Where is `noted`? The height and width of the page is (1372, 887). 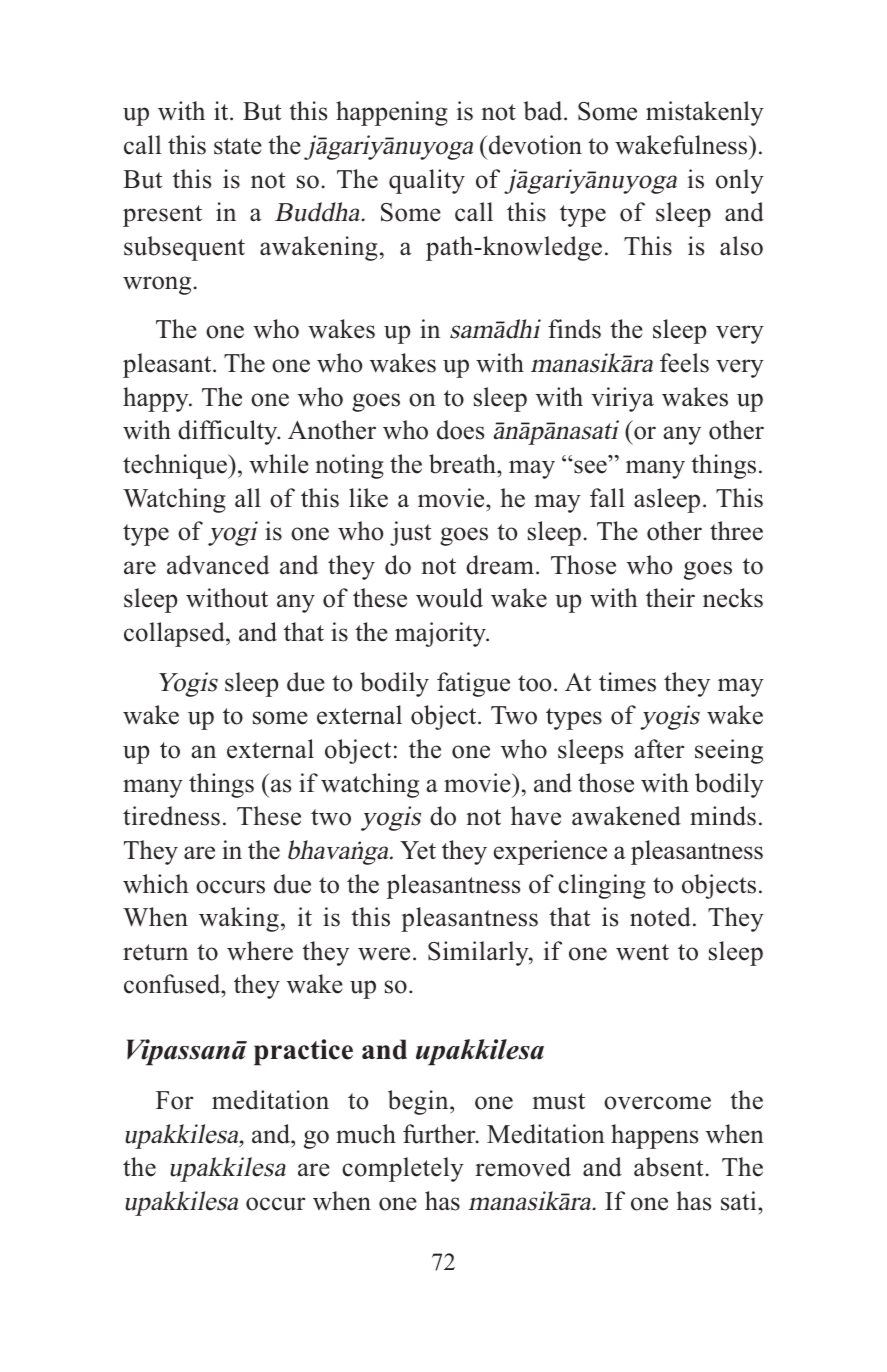
noted is located at coordinates (660, 917).
